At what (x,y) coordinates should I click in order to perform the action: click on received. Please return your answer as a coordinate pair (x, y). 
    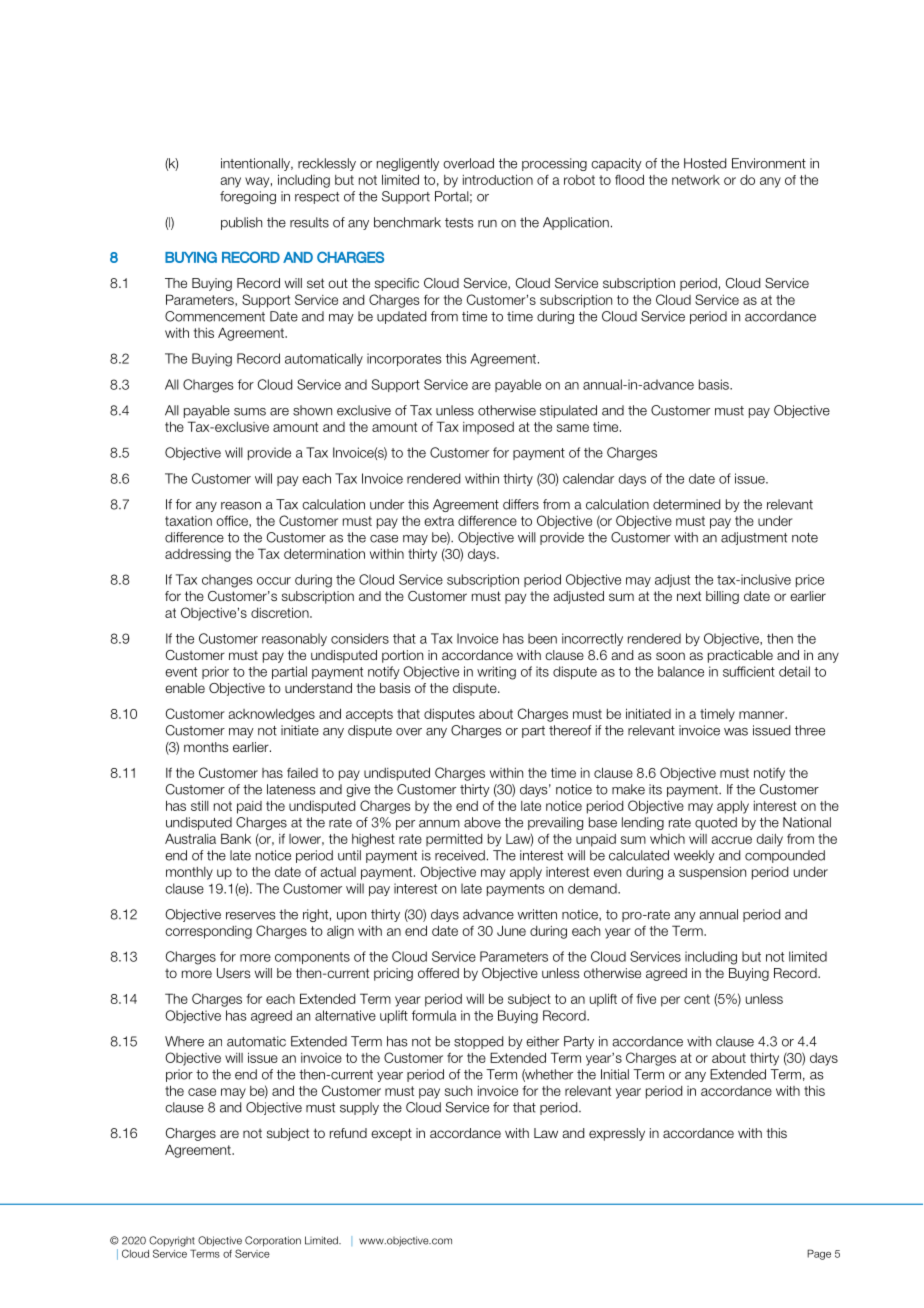
    Looking at the image, I should click on (460, 855).
